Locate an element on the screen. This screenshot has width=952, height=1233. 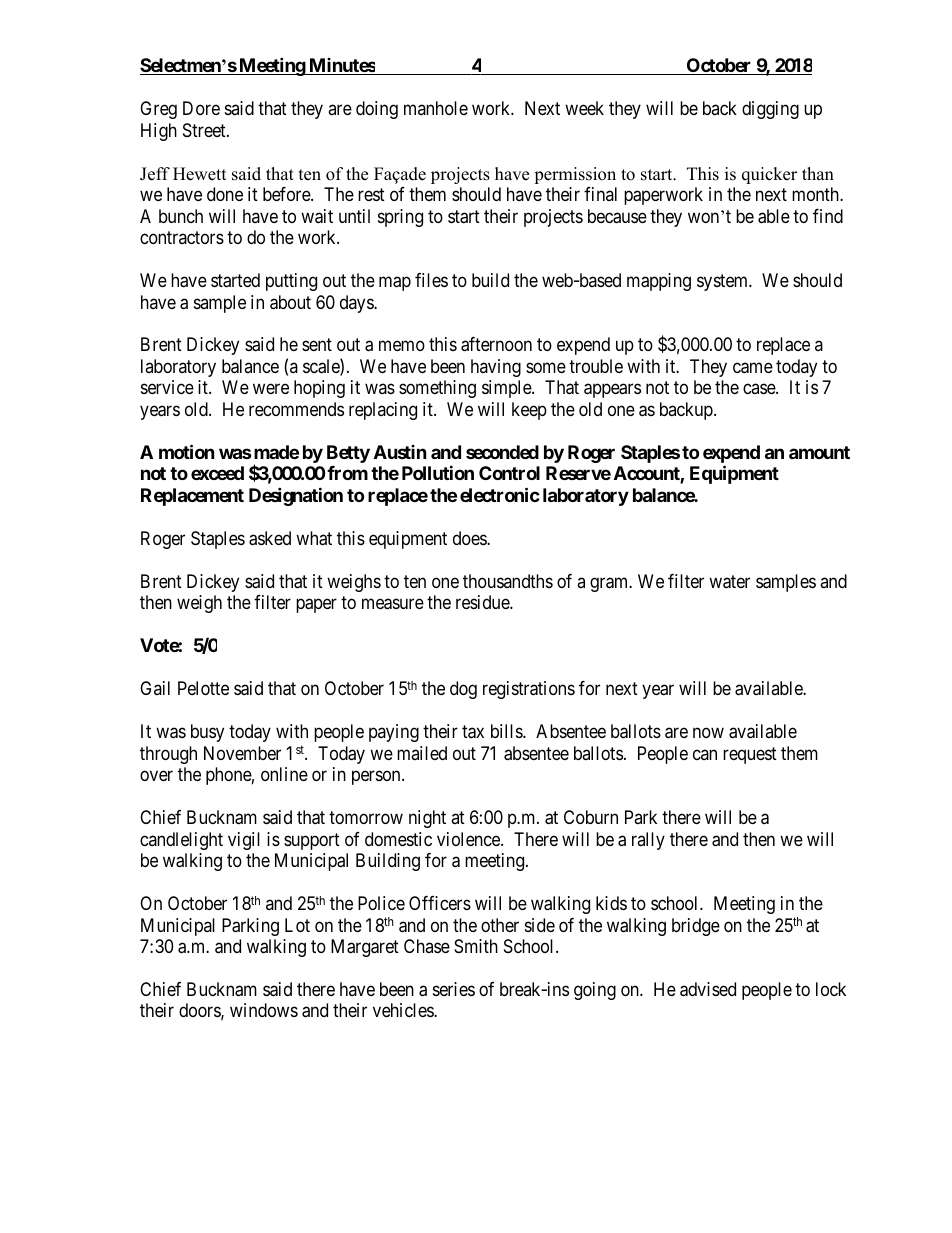
digging is located at coordinates (770, 110).
